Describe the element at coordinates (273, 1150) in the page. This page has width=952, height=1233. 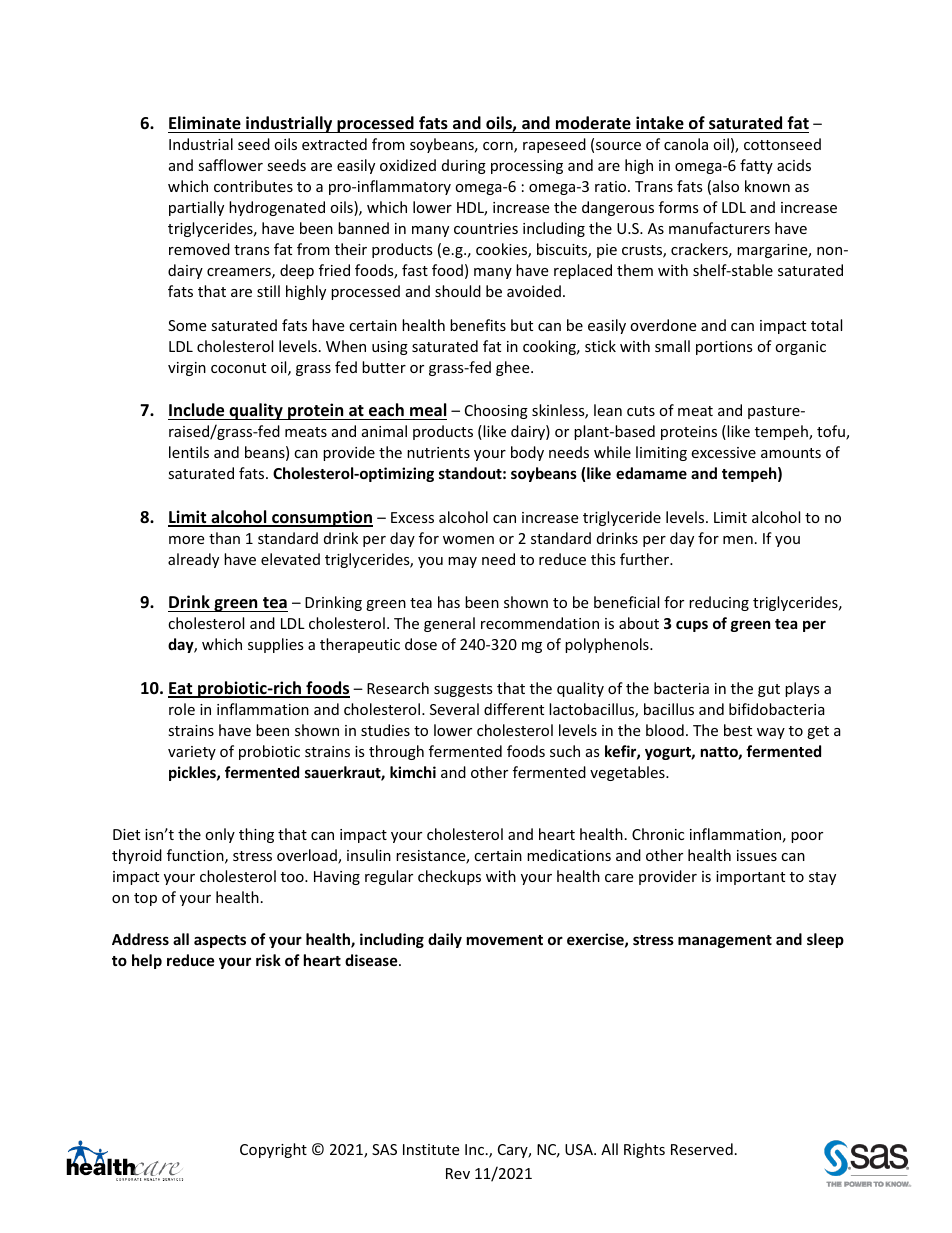
I see `Copyright` at that location.
